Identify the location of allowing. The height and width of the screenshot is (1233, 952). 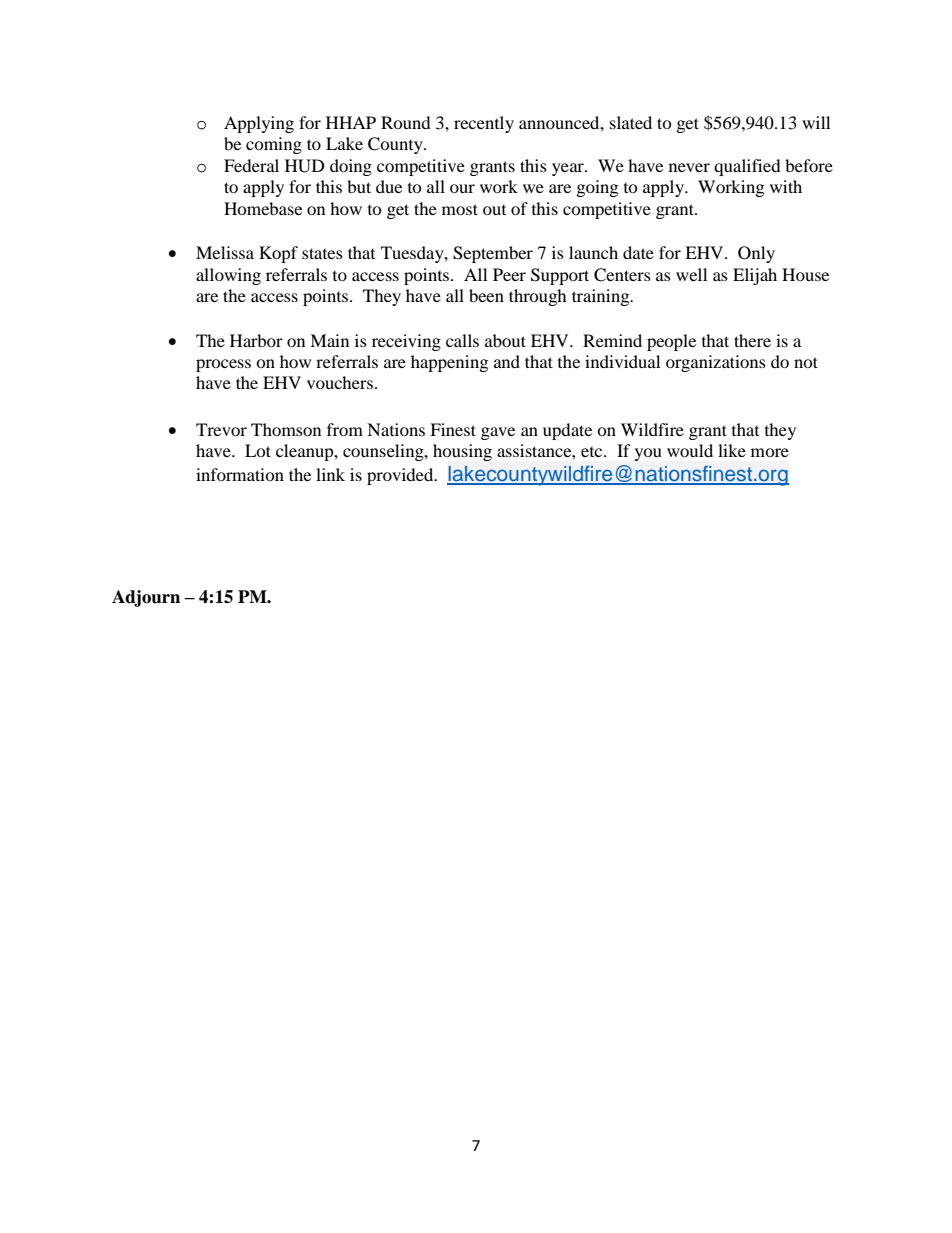
(228, 276).
